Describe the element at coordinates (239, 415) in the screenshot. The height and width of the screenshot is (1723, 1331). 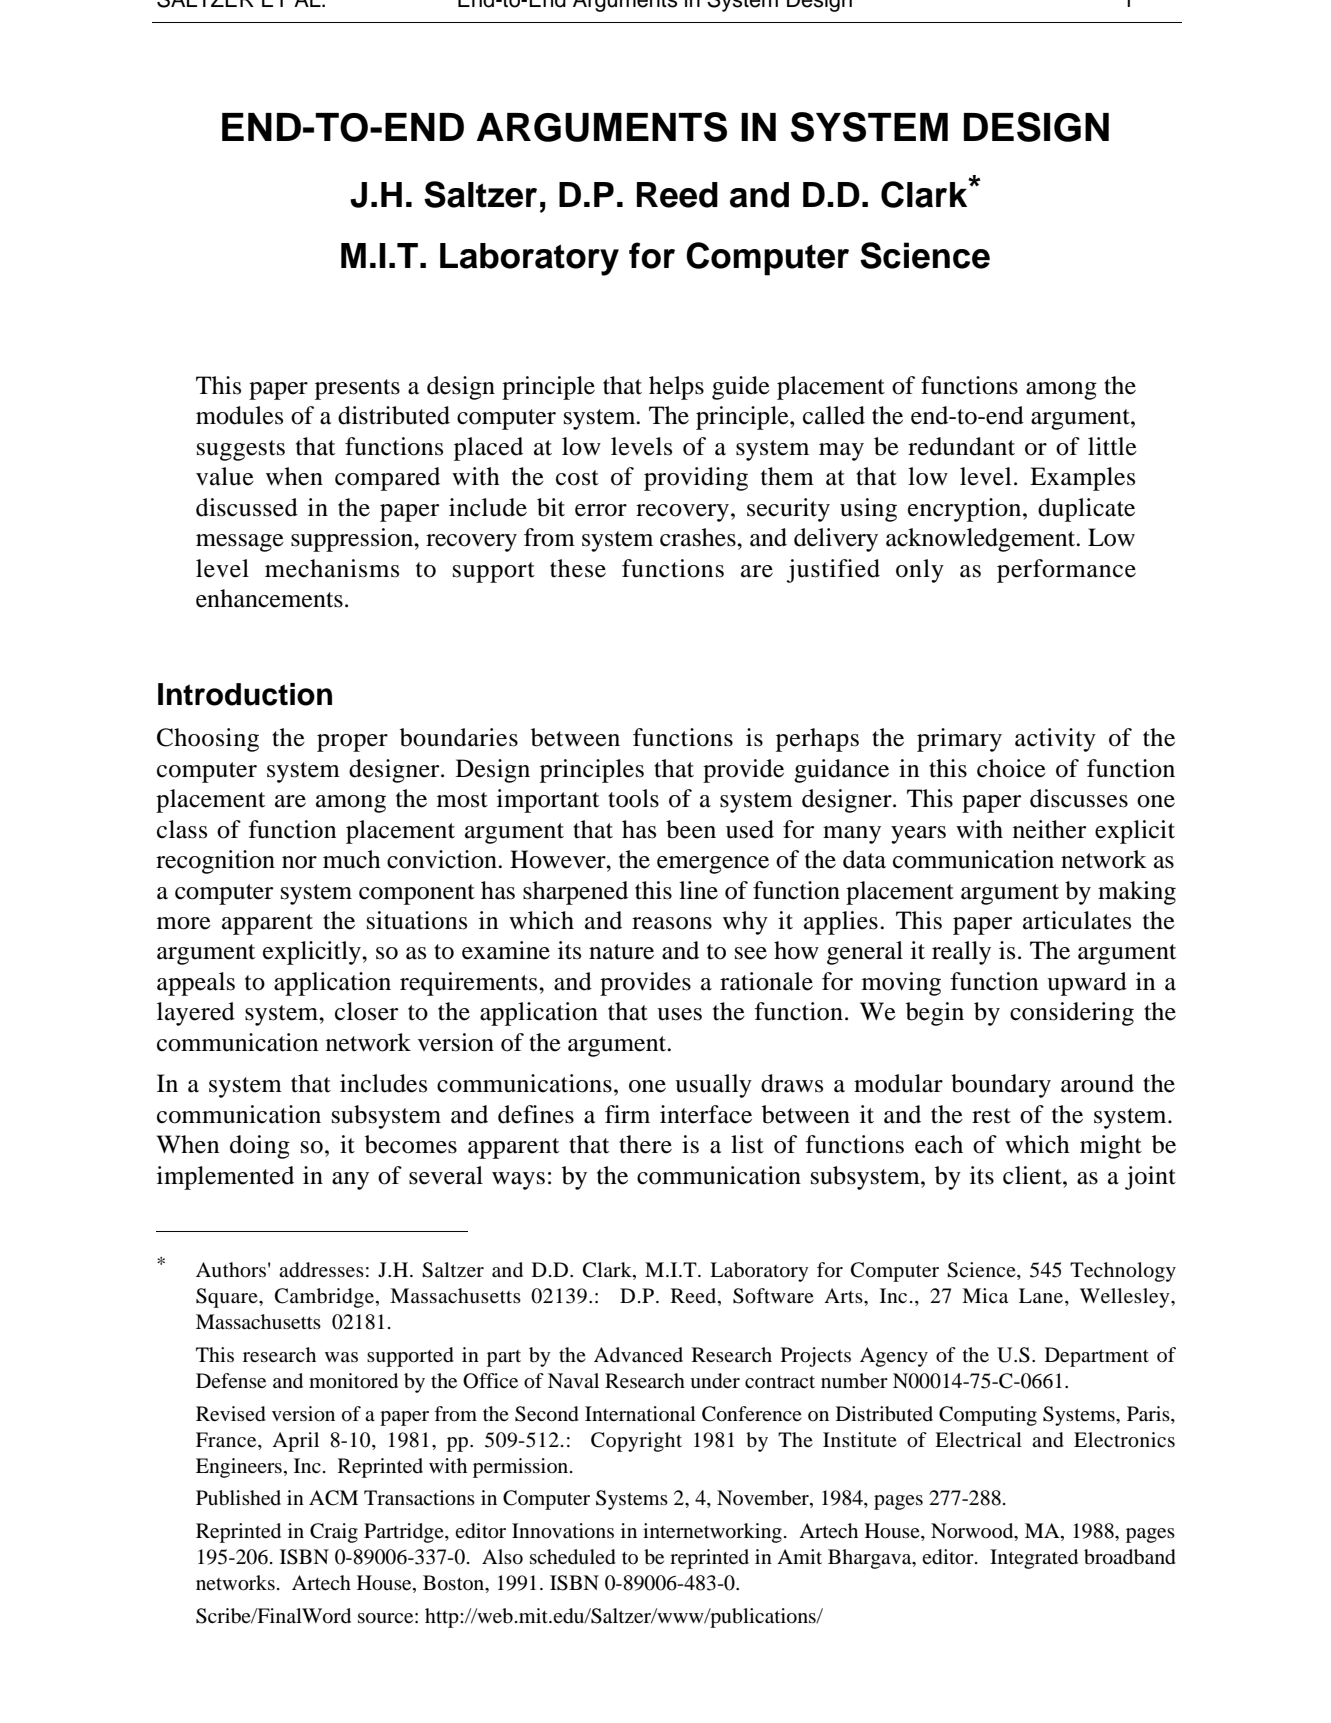
I see `modules` at that location.
